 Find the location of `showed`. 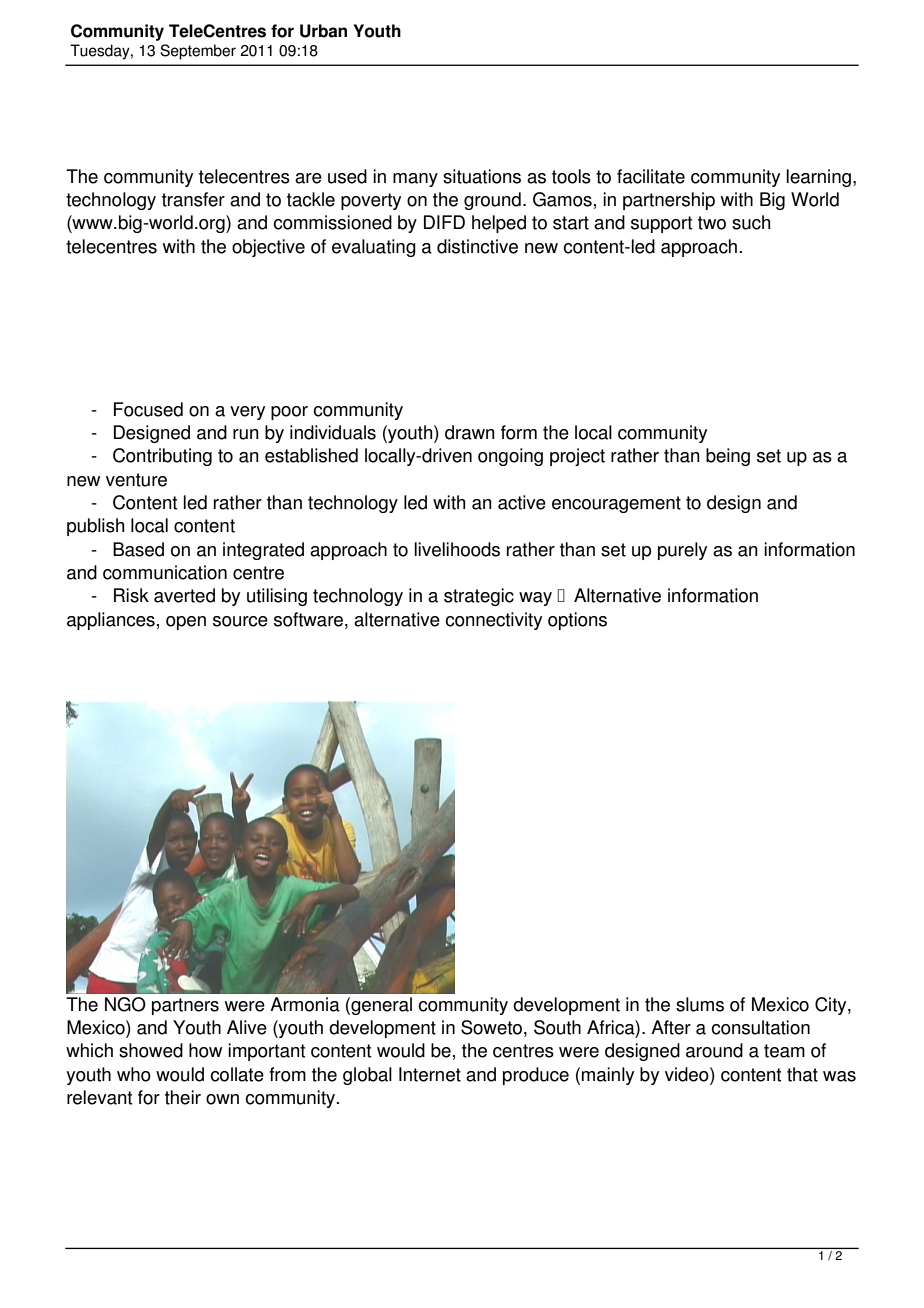

showed is located at coordinates (151, 1050).
